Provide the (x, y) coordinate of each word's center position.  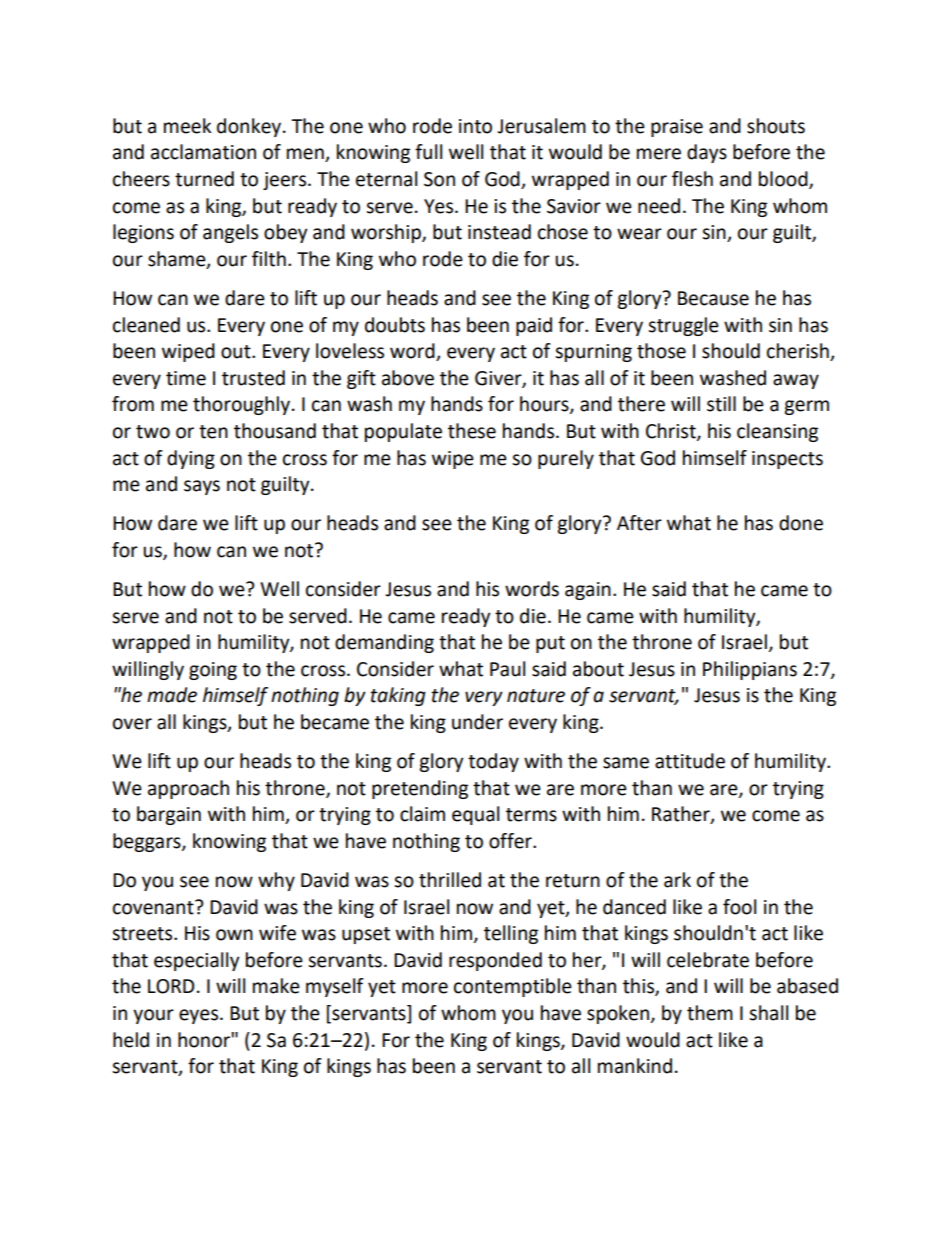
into (475, 126)
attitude (690, 761)
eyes (200, 1016)
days (707, 153)
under (477, 722)
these (472, 431)
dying (191, 459)
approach (188, 789)
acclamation (203, 152)
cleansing (777, 432)
